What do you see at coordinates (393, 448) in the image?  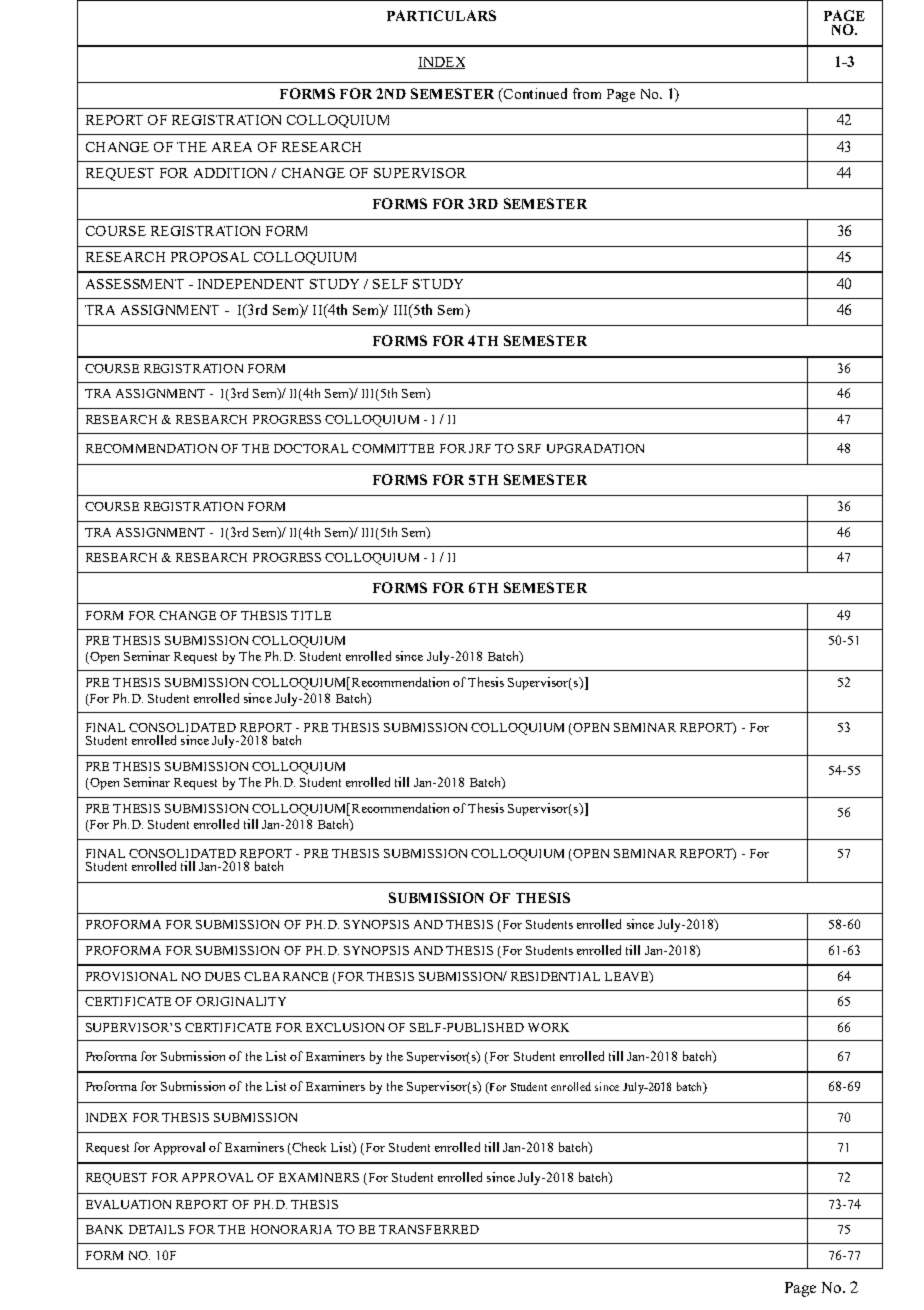 I see `COMMITTEE` at bounding box center [393, 448].
